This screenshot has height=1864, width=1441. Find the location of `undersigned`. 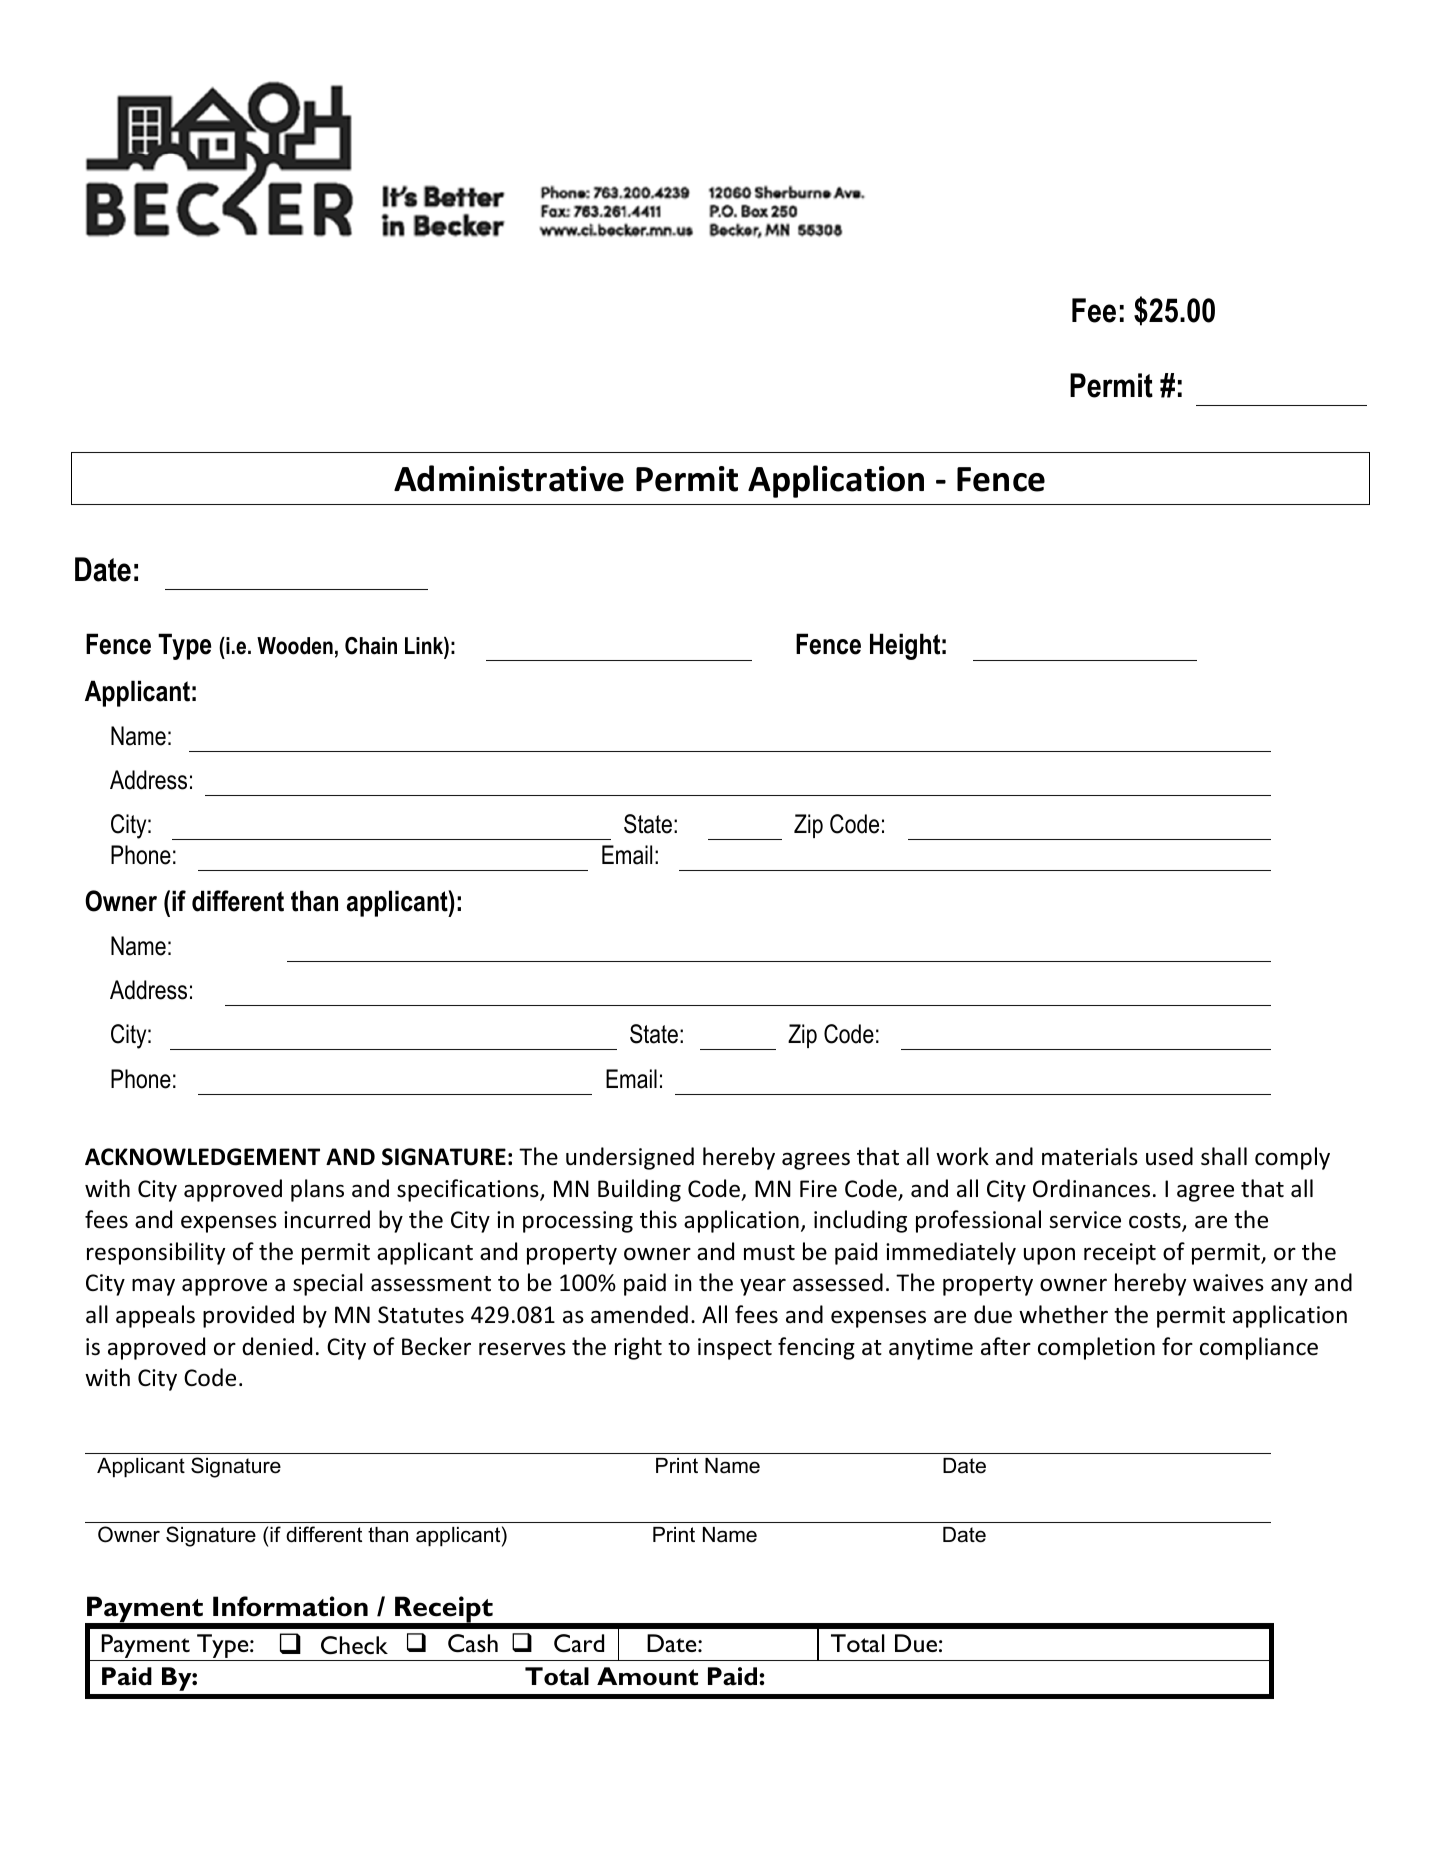

undersigned is located at coordinates (630, 1158).
